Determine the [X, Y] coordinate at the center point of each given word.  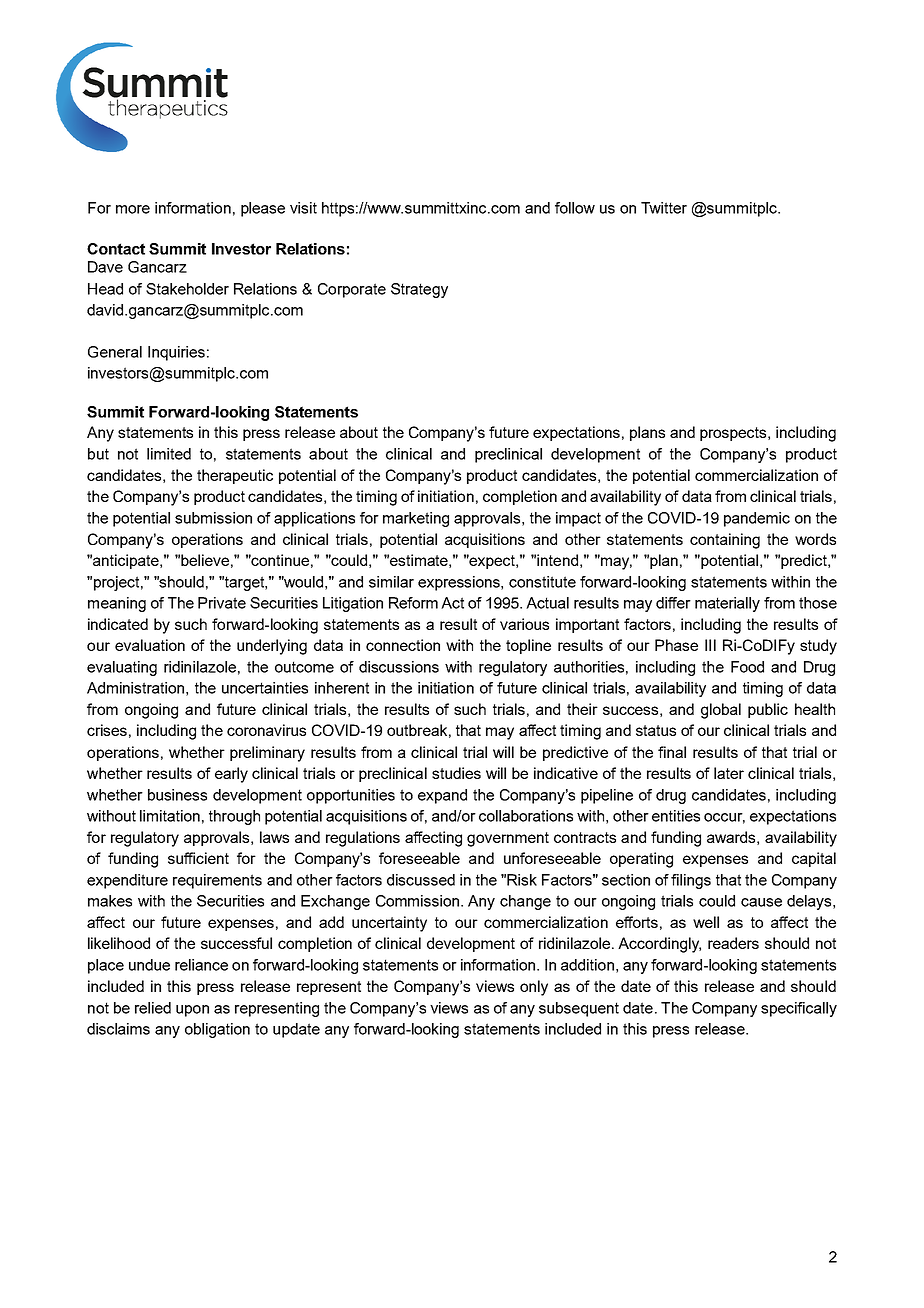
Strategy [419, 290]
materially [727, 604]
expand [442, 796]
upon [192, 1011]
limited [169, 454]
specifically [799, 1009]
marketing [416, 519]
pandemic [757, 519]
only [534, 988]
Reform [413, 603]
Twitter [664, 208]
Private [222, 603]
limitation [170, 816]
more [133, 209]
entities [676, 816]
